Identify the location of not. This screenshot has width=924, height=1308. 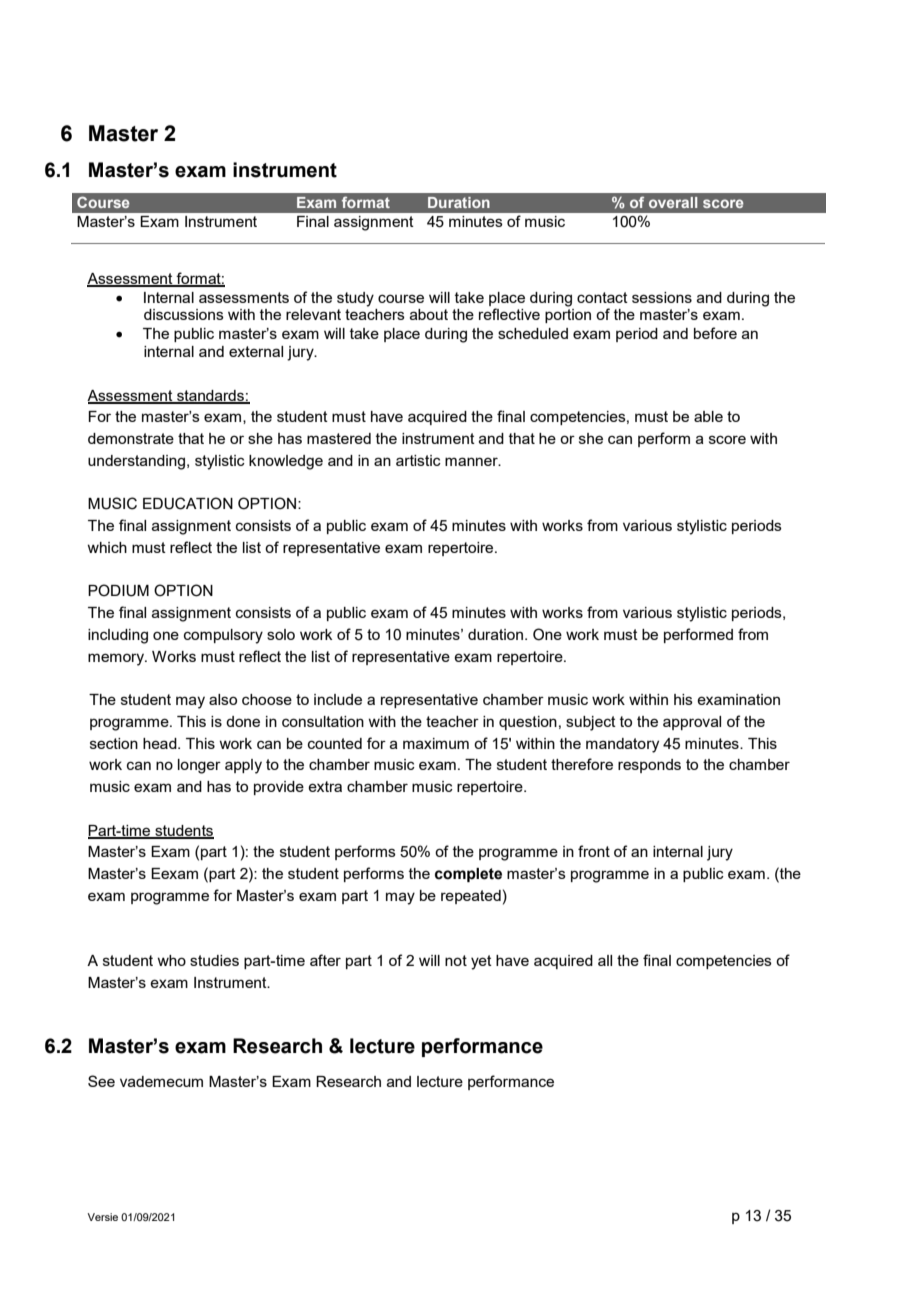
(456, 960).
